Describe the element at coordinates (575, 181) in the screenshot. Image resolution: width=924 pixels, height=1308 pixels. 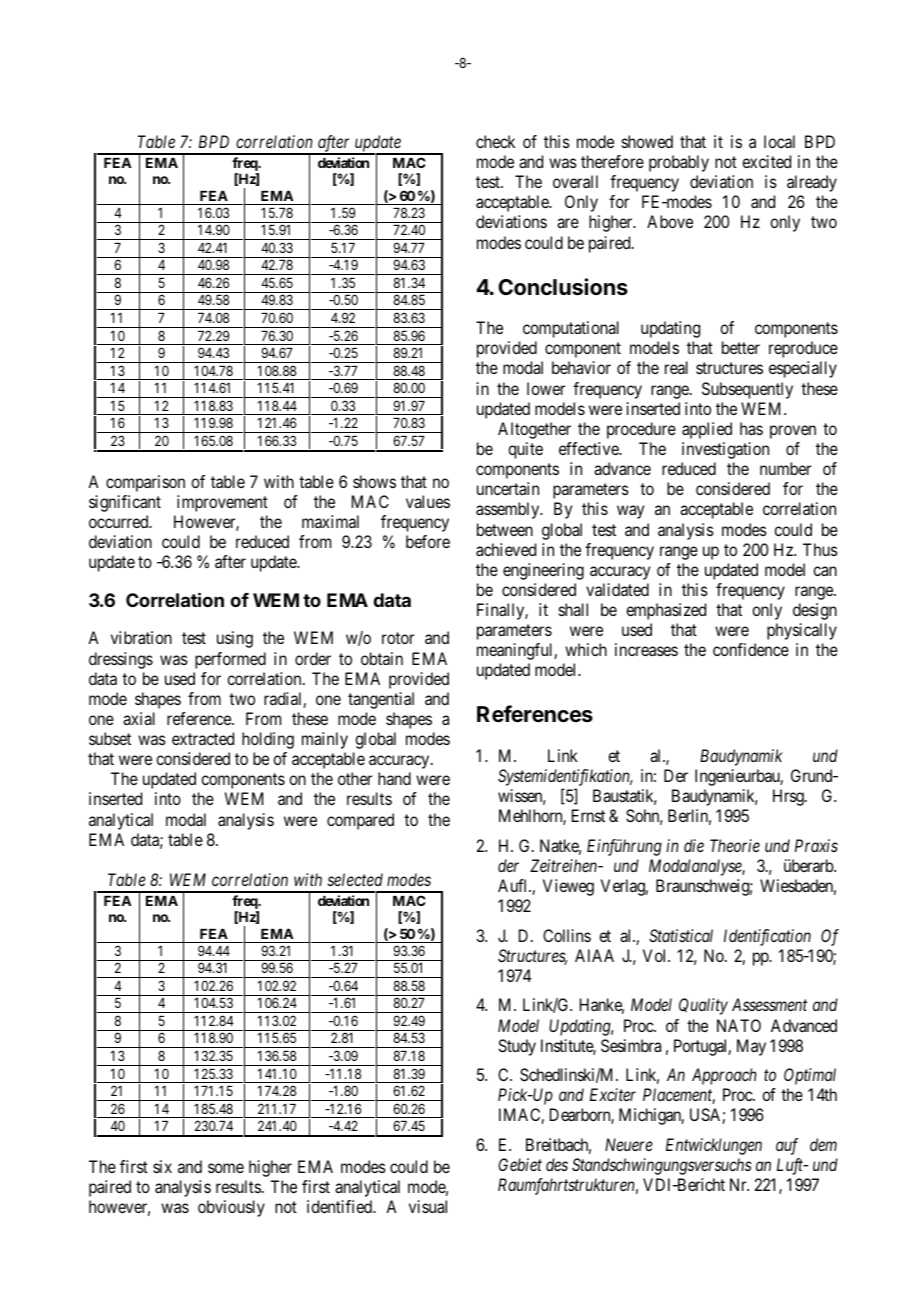
I see `overall` at that location.
